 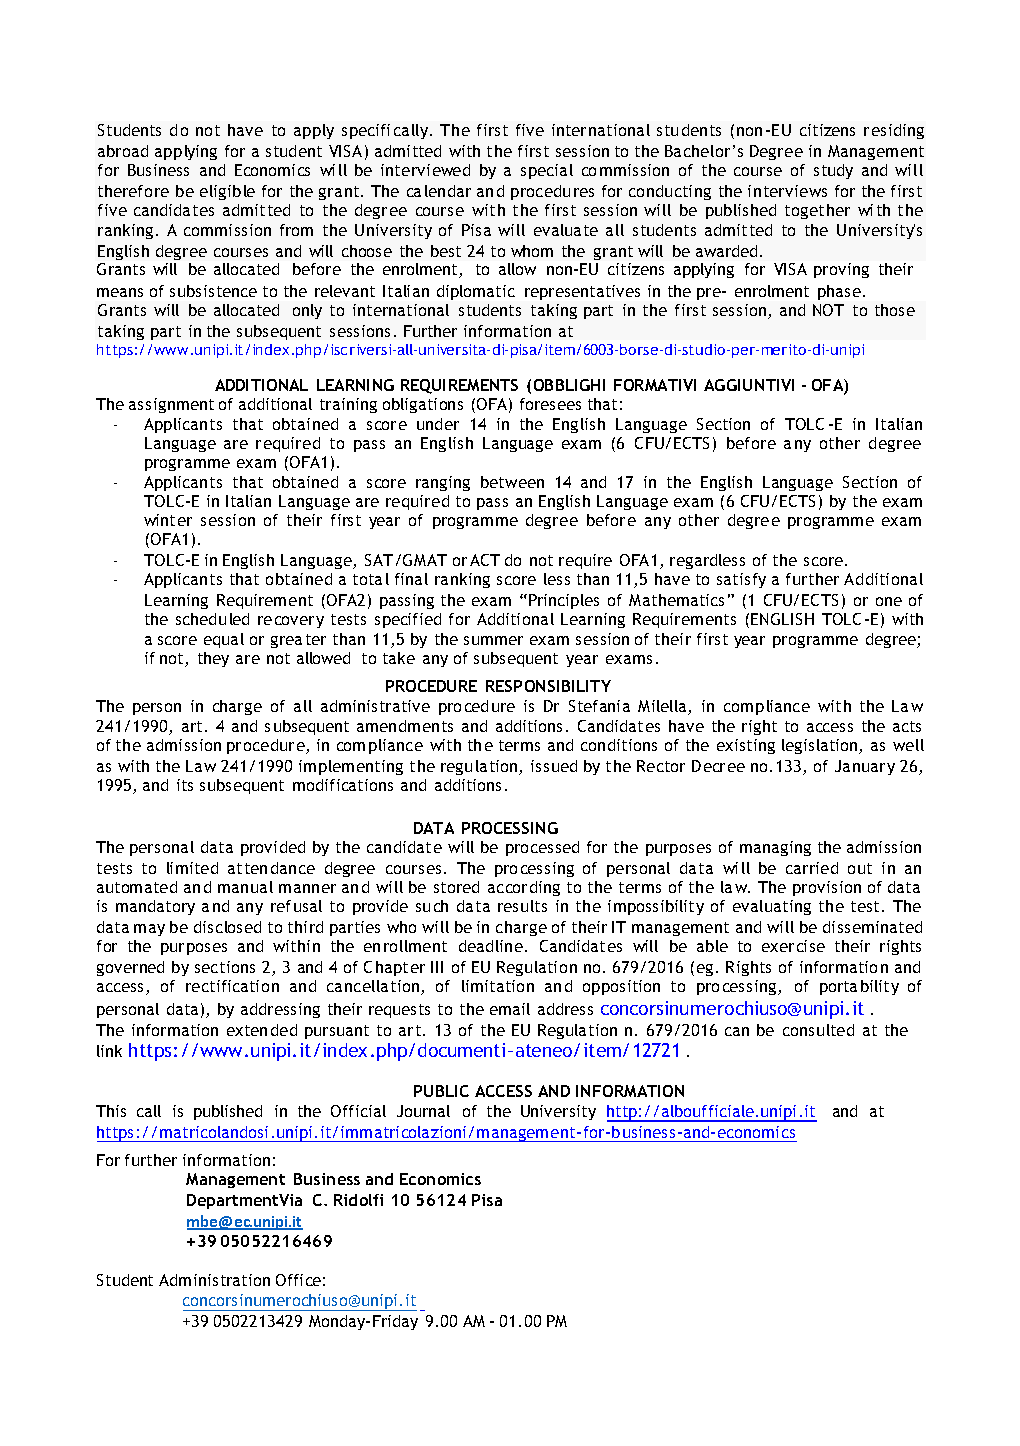 What do you see at coordinates (547, 171) in the screenshot?
I see `special` at bounding box center [547, 171].
